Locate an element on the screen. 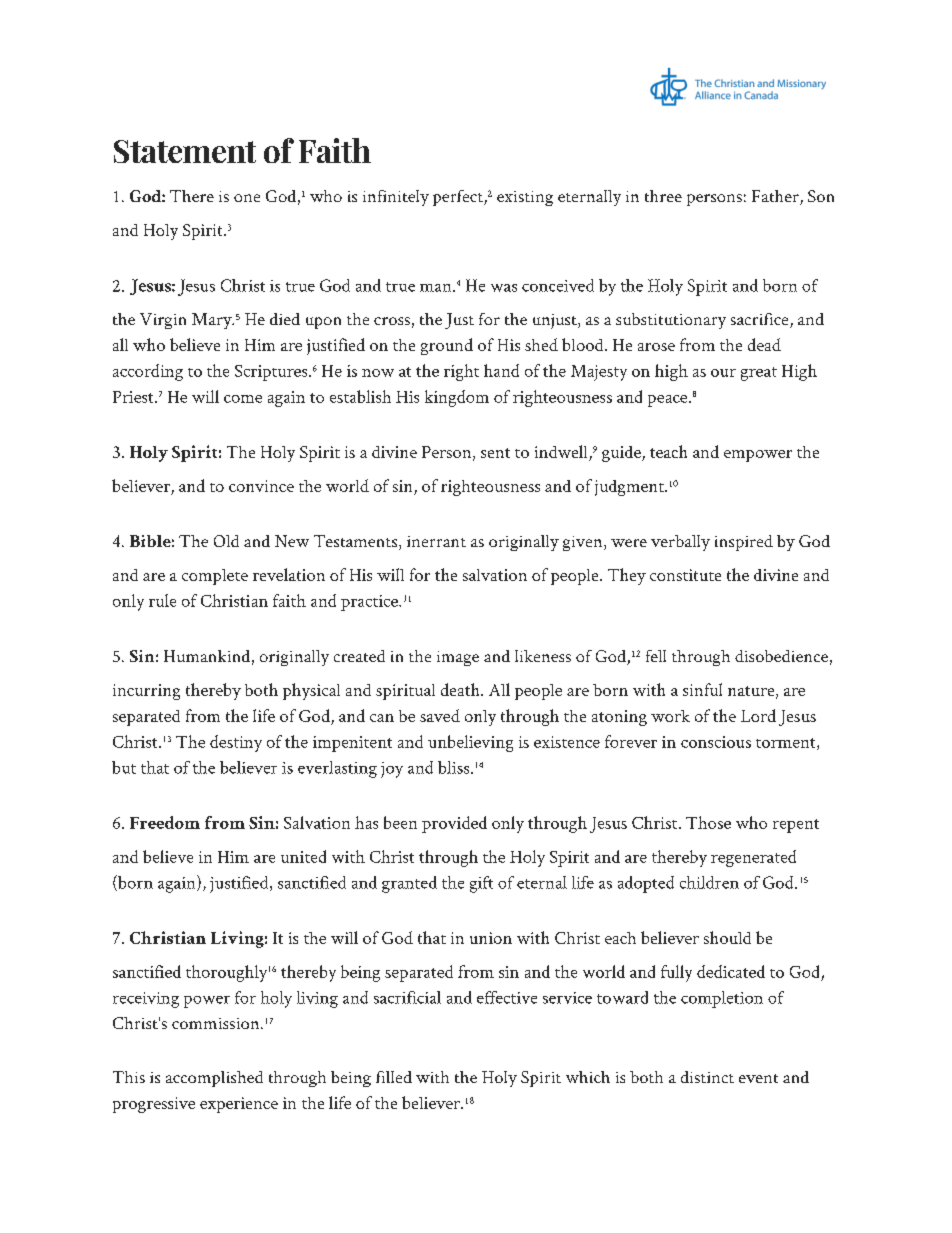 Image resolution: width=952 pixels, height=1233 pixels. Statement is located at coordinates (185, 151).
